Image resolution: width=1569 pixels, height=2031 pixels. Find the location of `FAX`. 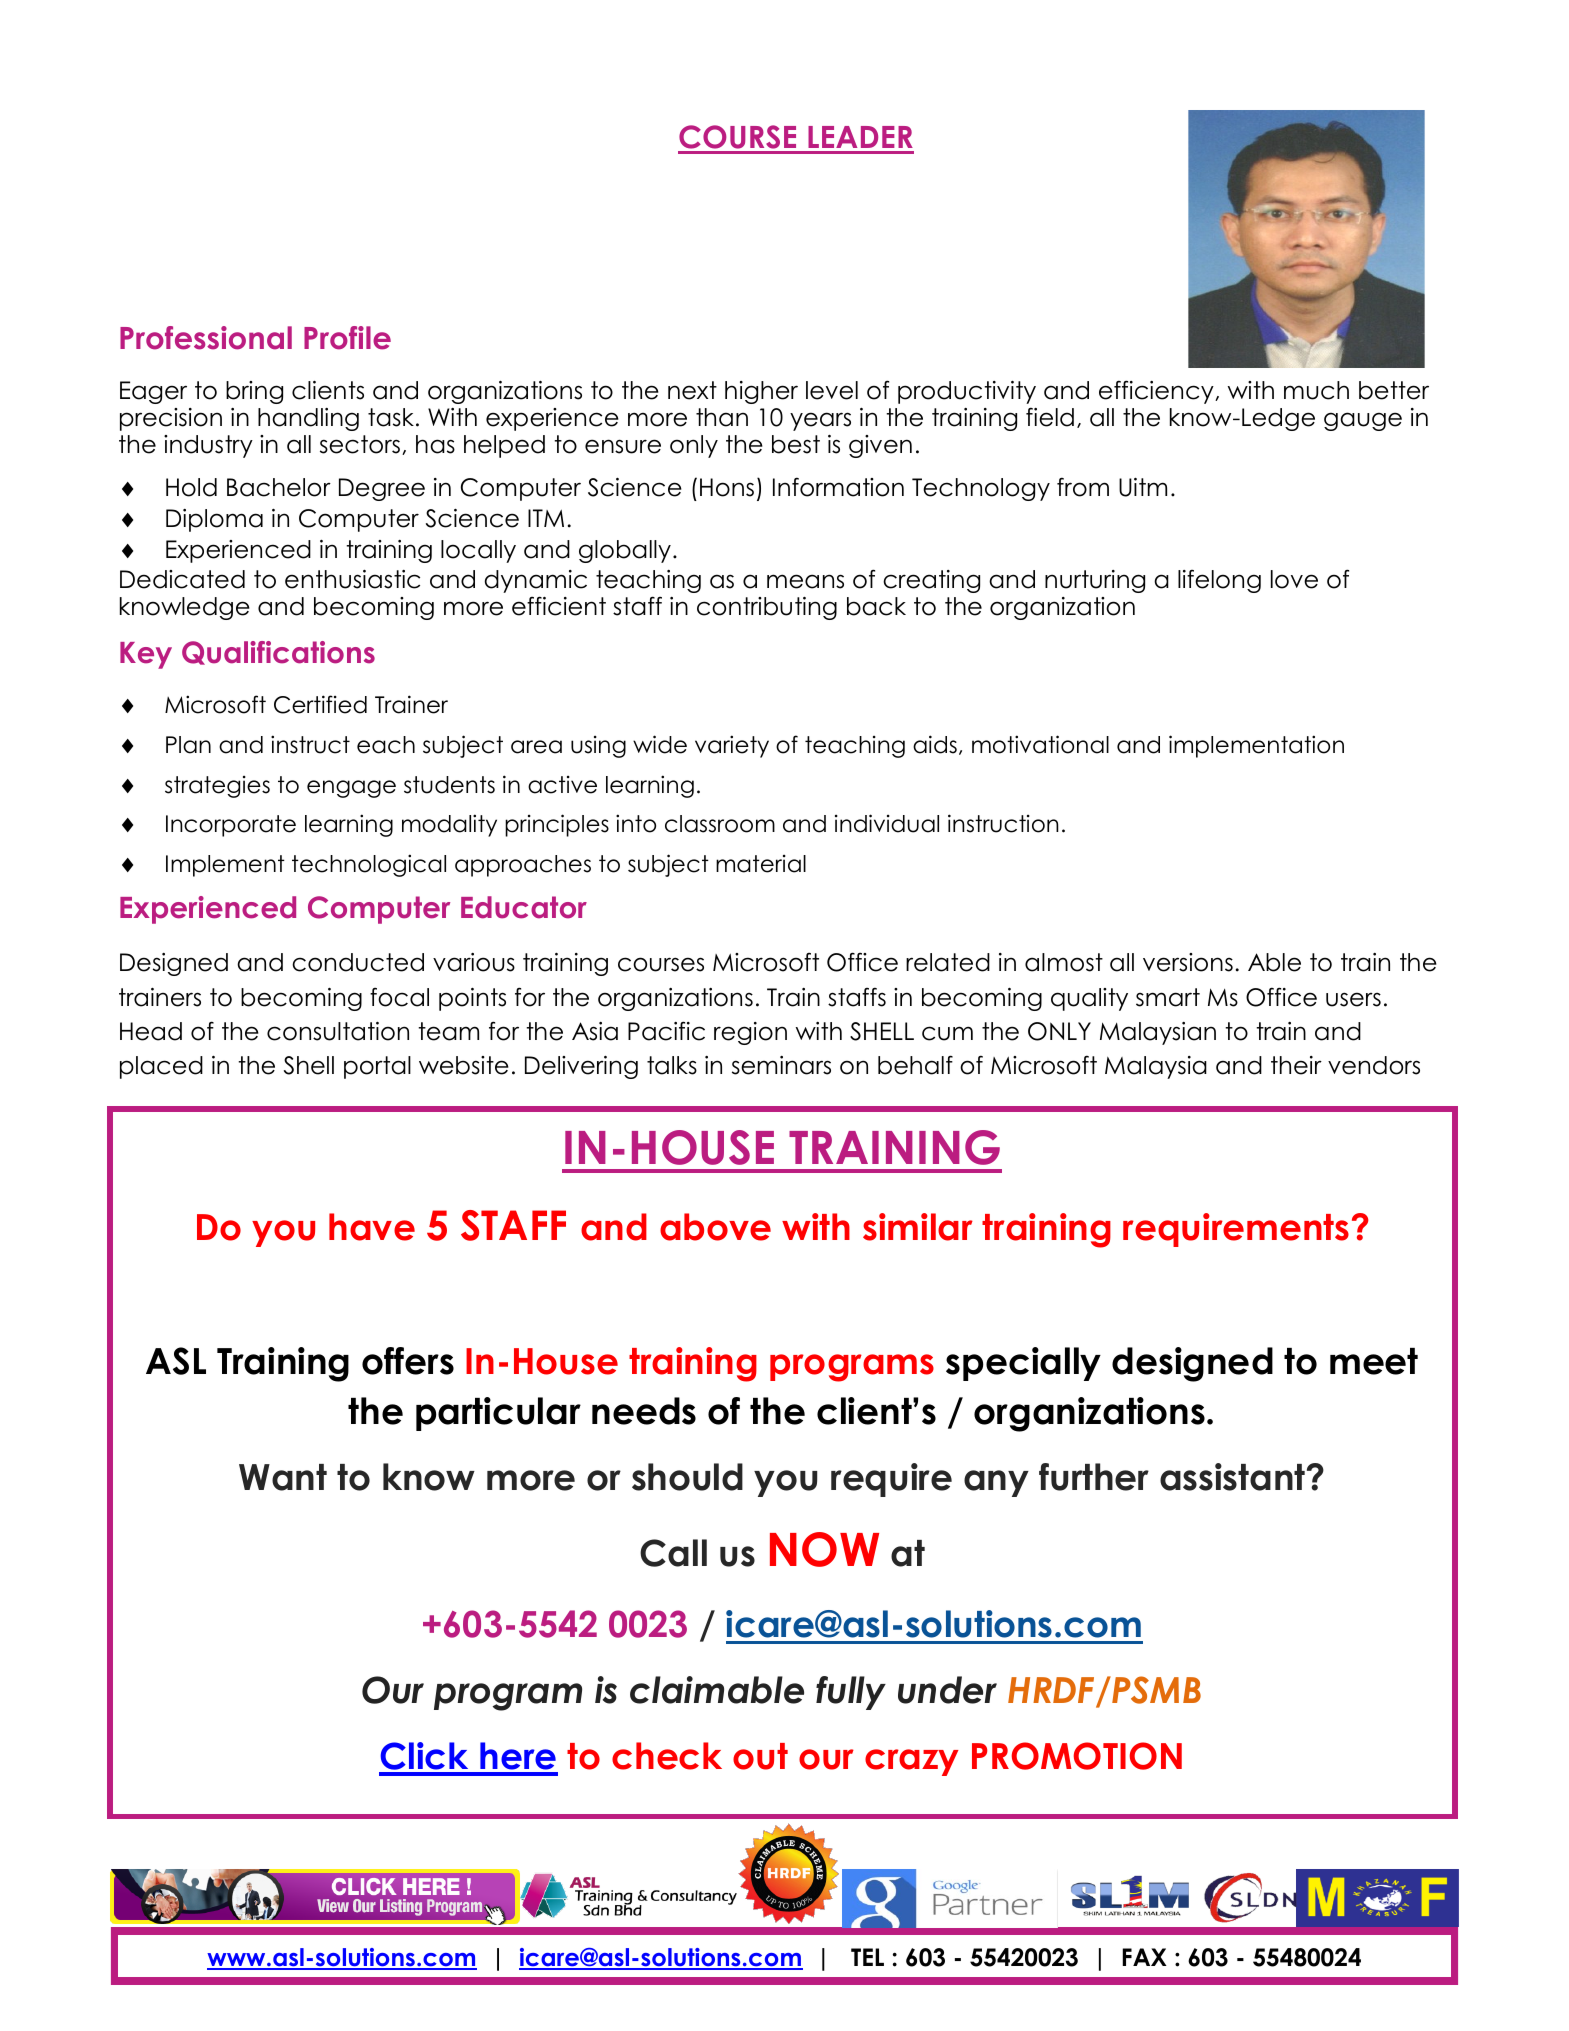

FAX is located at coordinates (1144, 1957).
